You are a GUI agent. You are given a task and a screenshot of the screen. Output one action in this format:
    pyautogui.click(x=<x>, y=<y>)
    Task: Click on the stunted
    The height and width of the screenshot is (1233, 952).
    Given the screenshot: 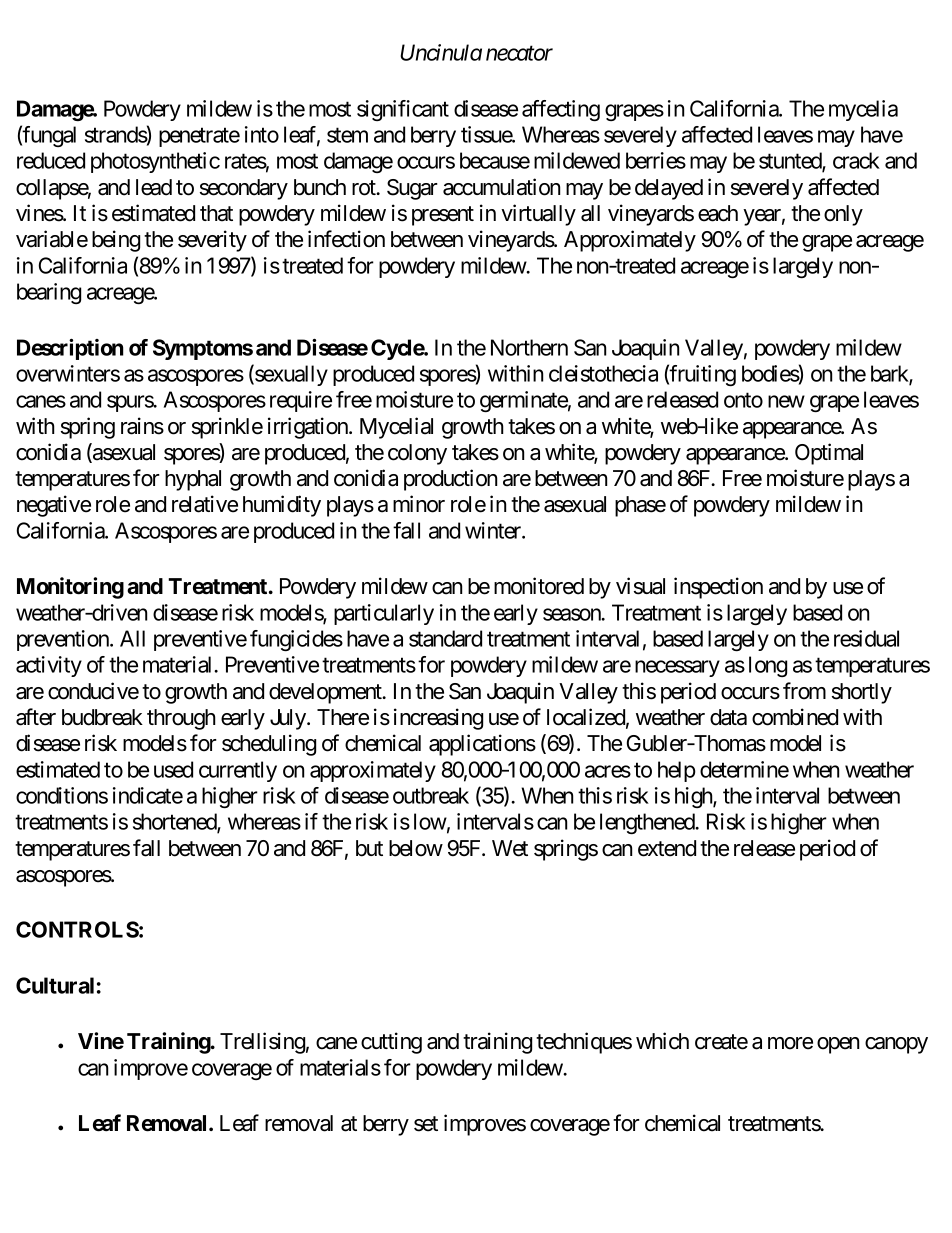 What is the action you would take?
    pyautogui.click(x=791, y=162)
